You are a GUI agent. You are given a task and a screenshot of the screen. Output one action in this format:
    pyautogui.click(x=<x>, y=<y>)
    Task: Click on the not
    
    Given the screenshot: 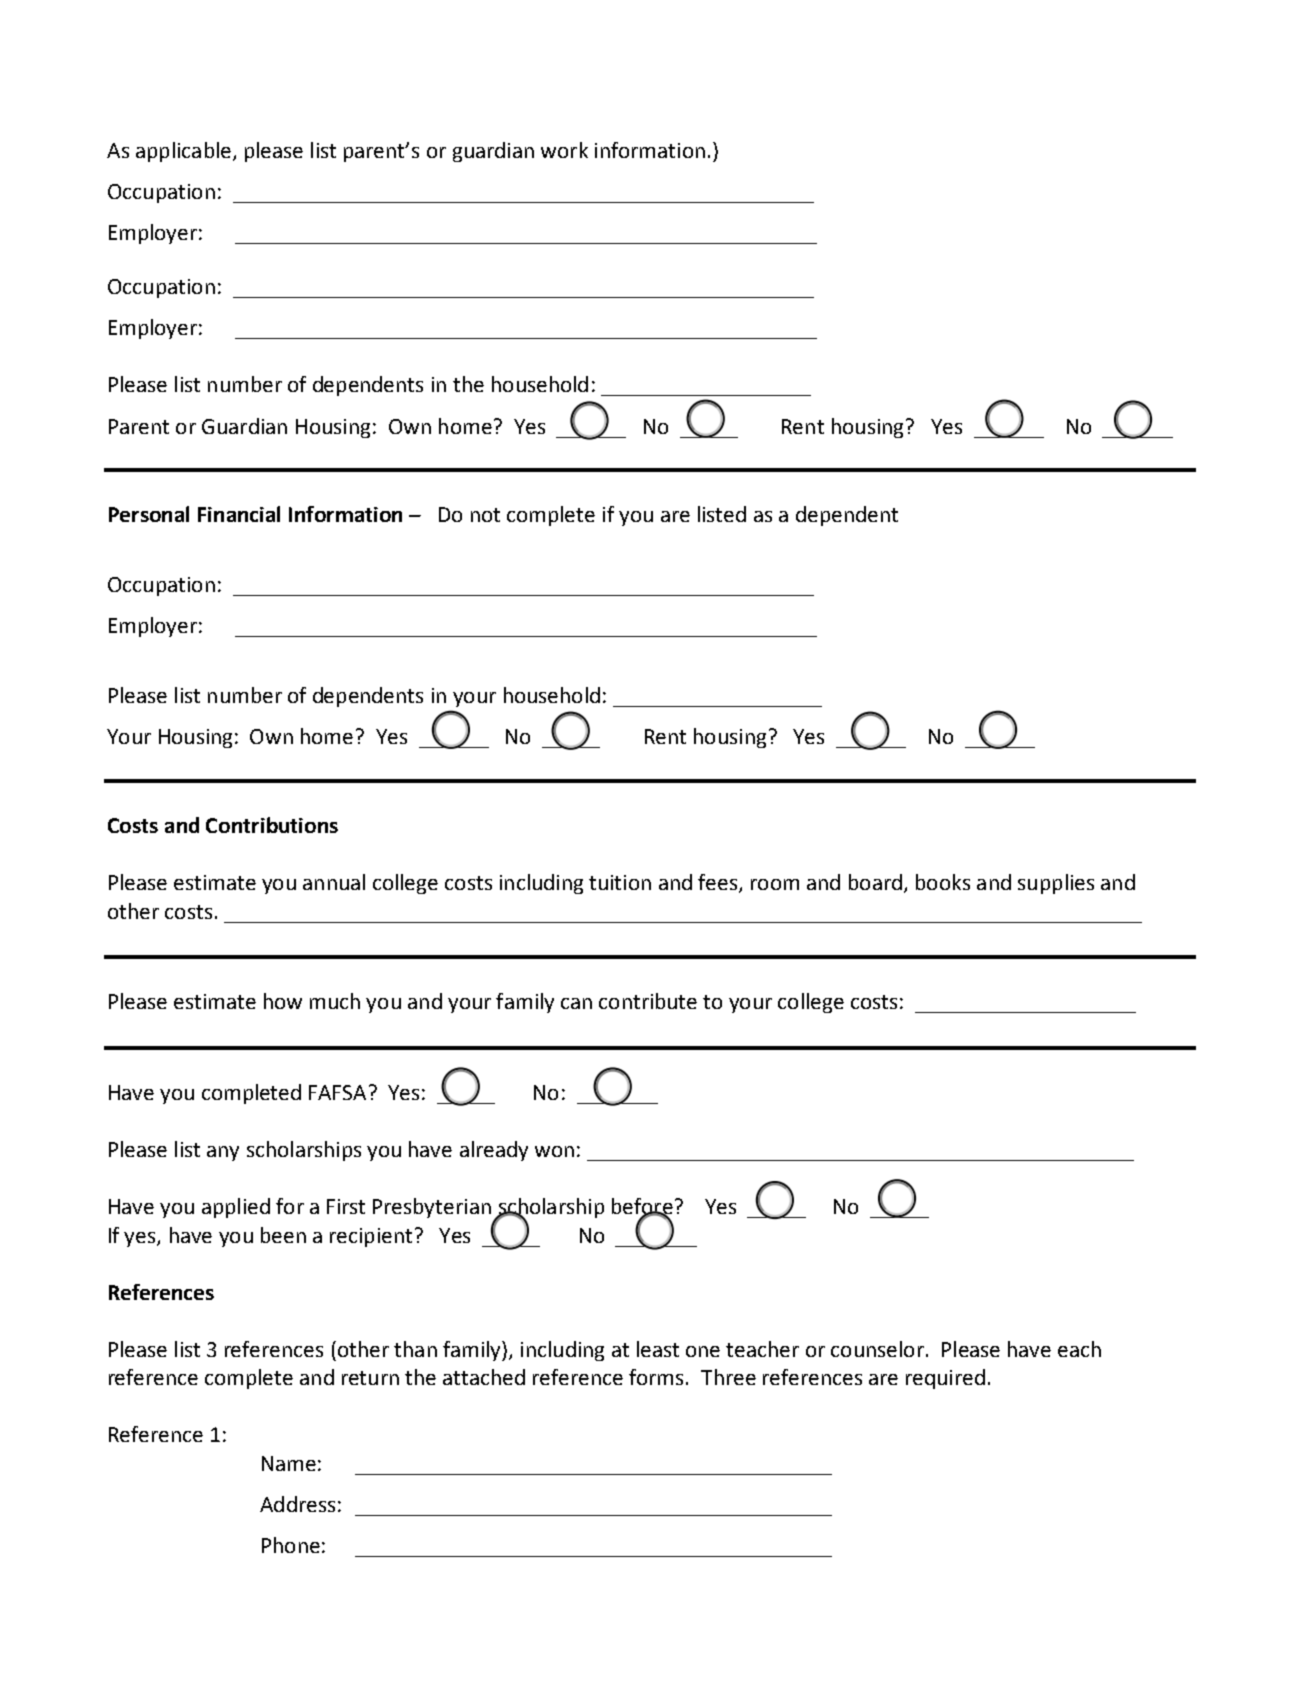 What is the action you would take?
    pyautogui.click(x=485, y=515)
